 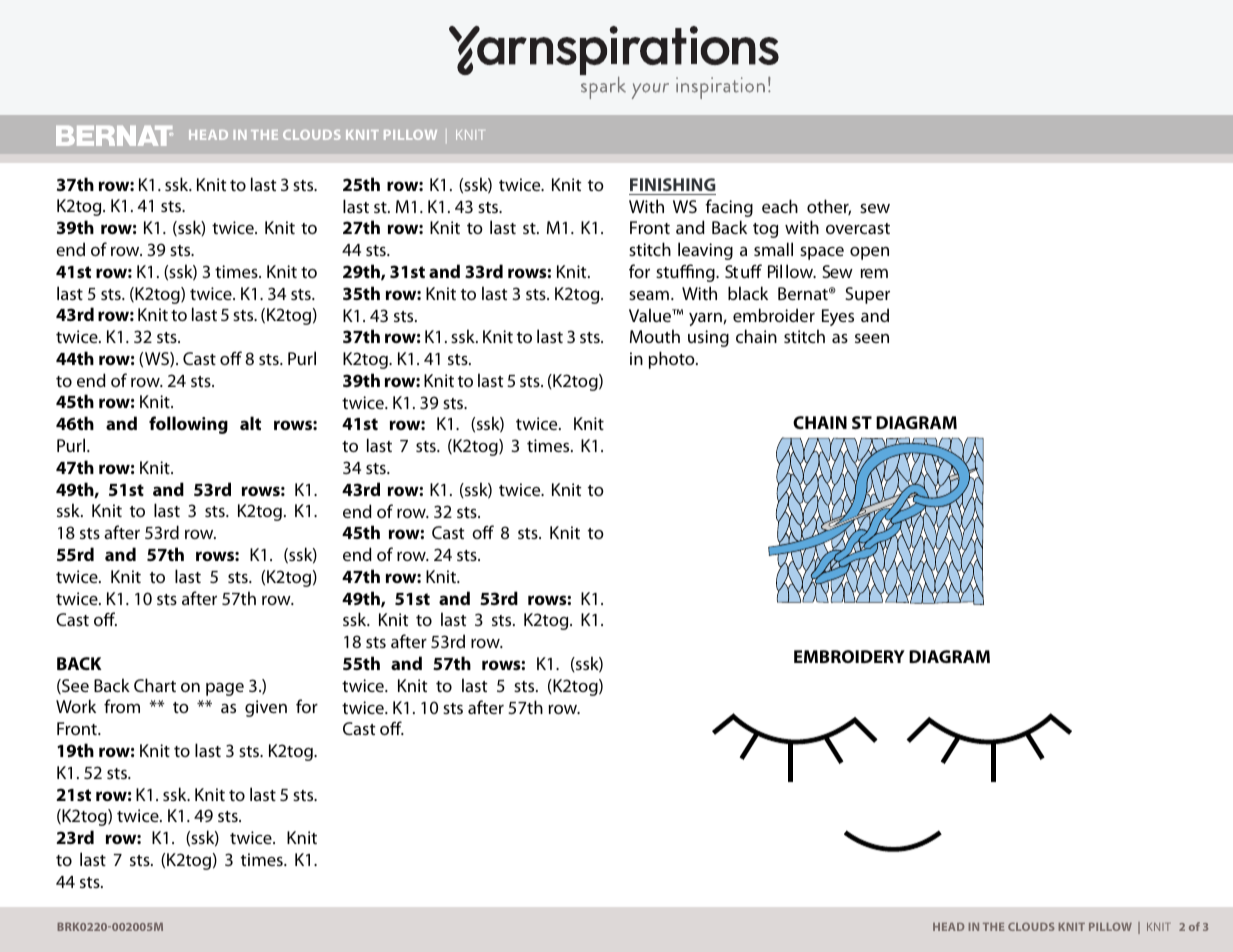 What do you see at coordinates (1114, 928) in the screenshot?
I see `CROCHET` at bounding box center [1114, 928].
